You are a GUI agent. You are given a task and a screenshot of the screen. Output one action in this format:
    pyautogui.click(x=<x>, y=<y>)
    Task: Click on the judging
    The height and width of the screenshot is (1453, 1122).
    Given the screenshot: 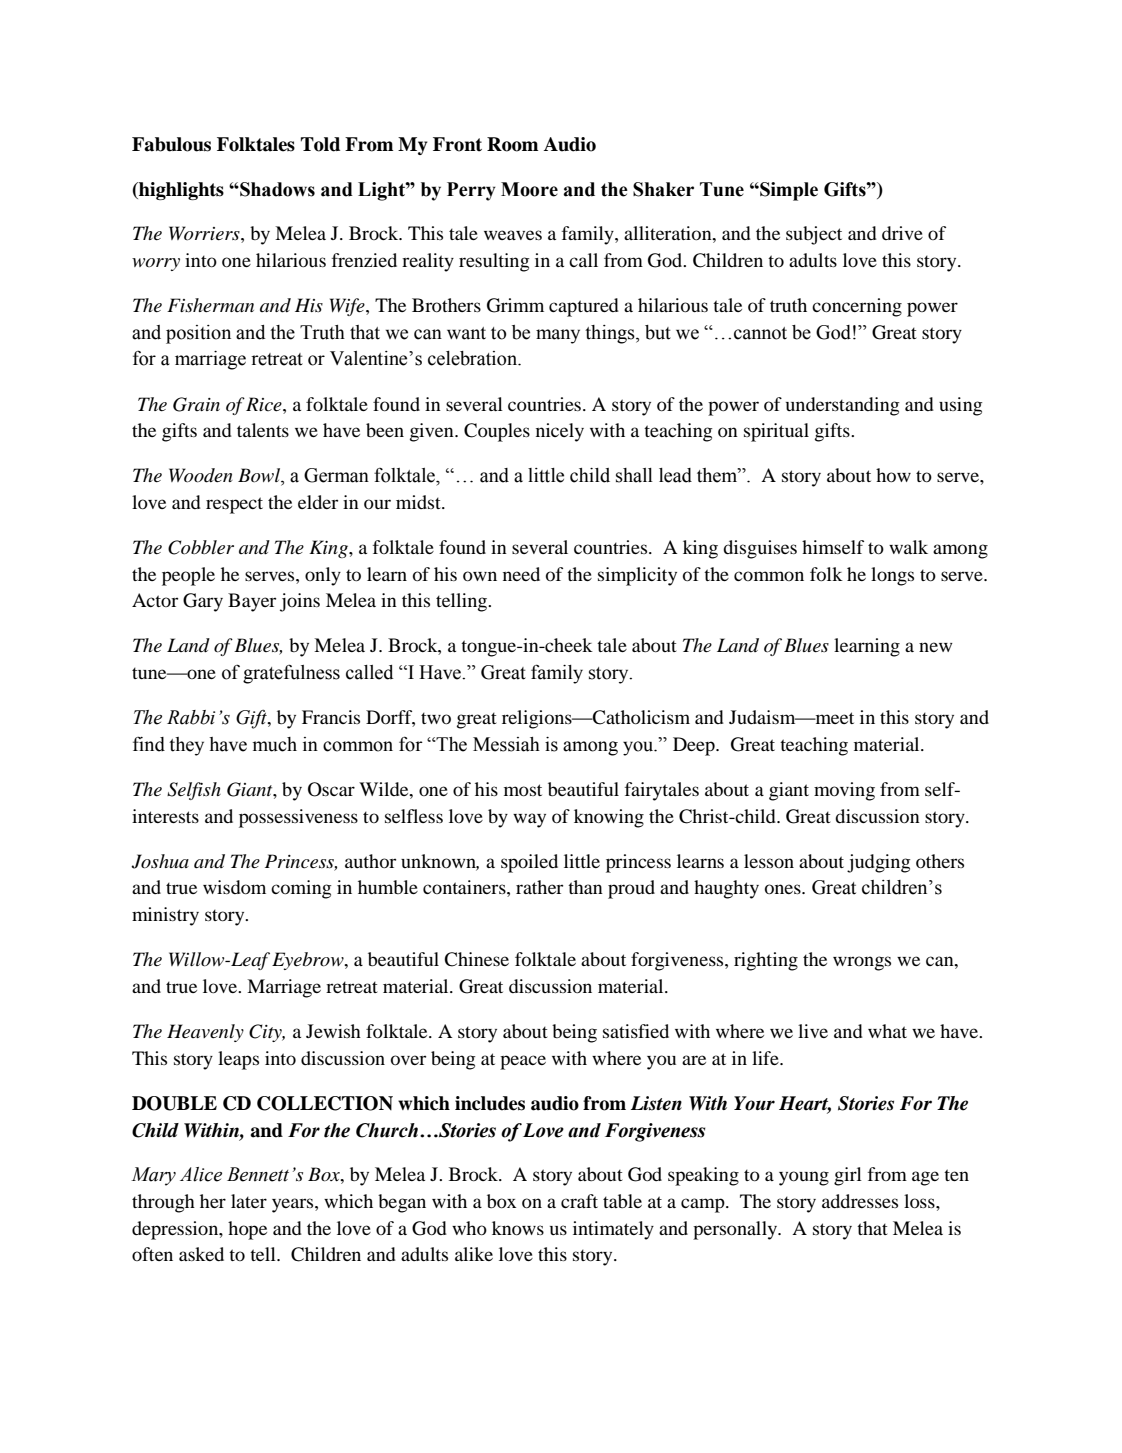 What is the action you would take?
    pyautogui.click(x=878, y=863)
